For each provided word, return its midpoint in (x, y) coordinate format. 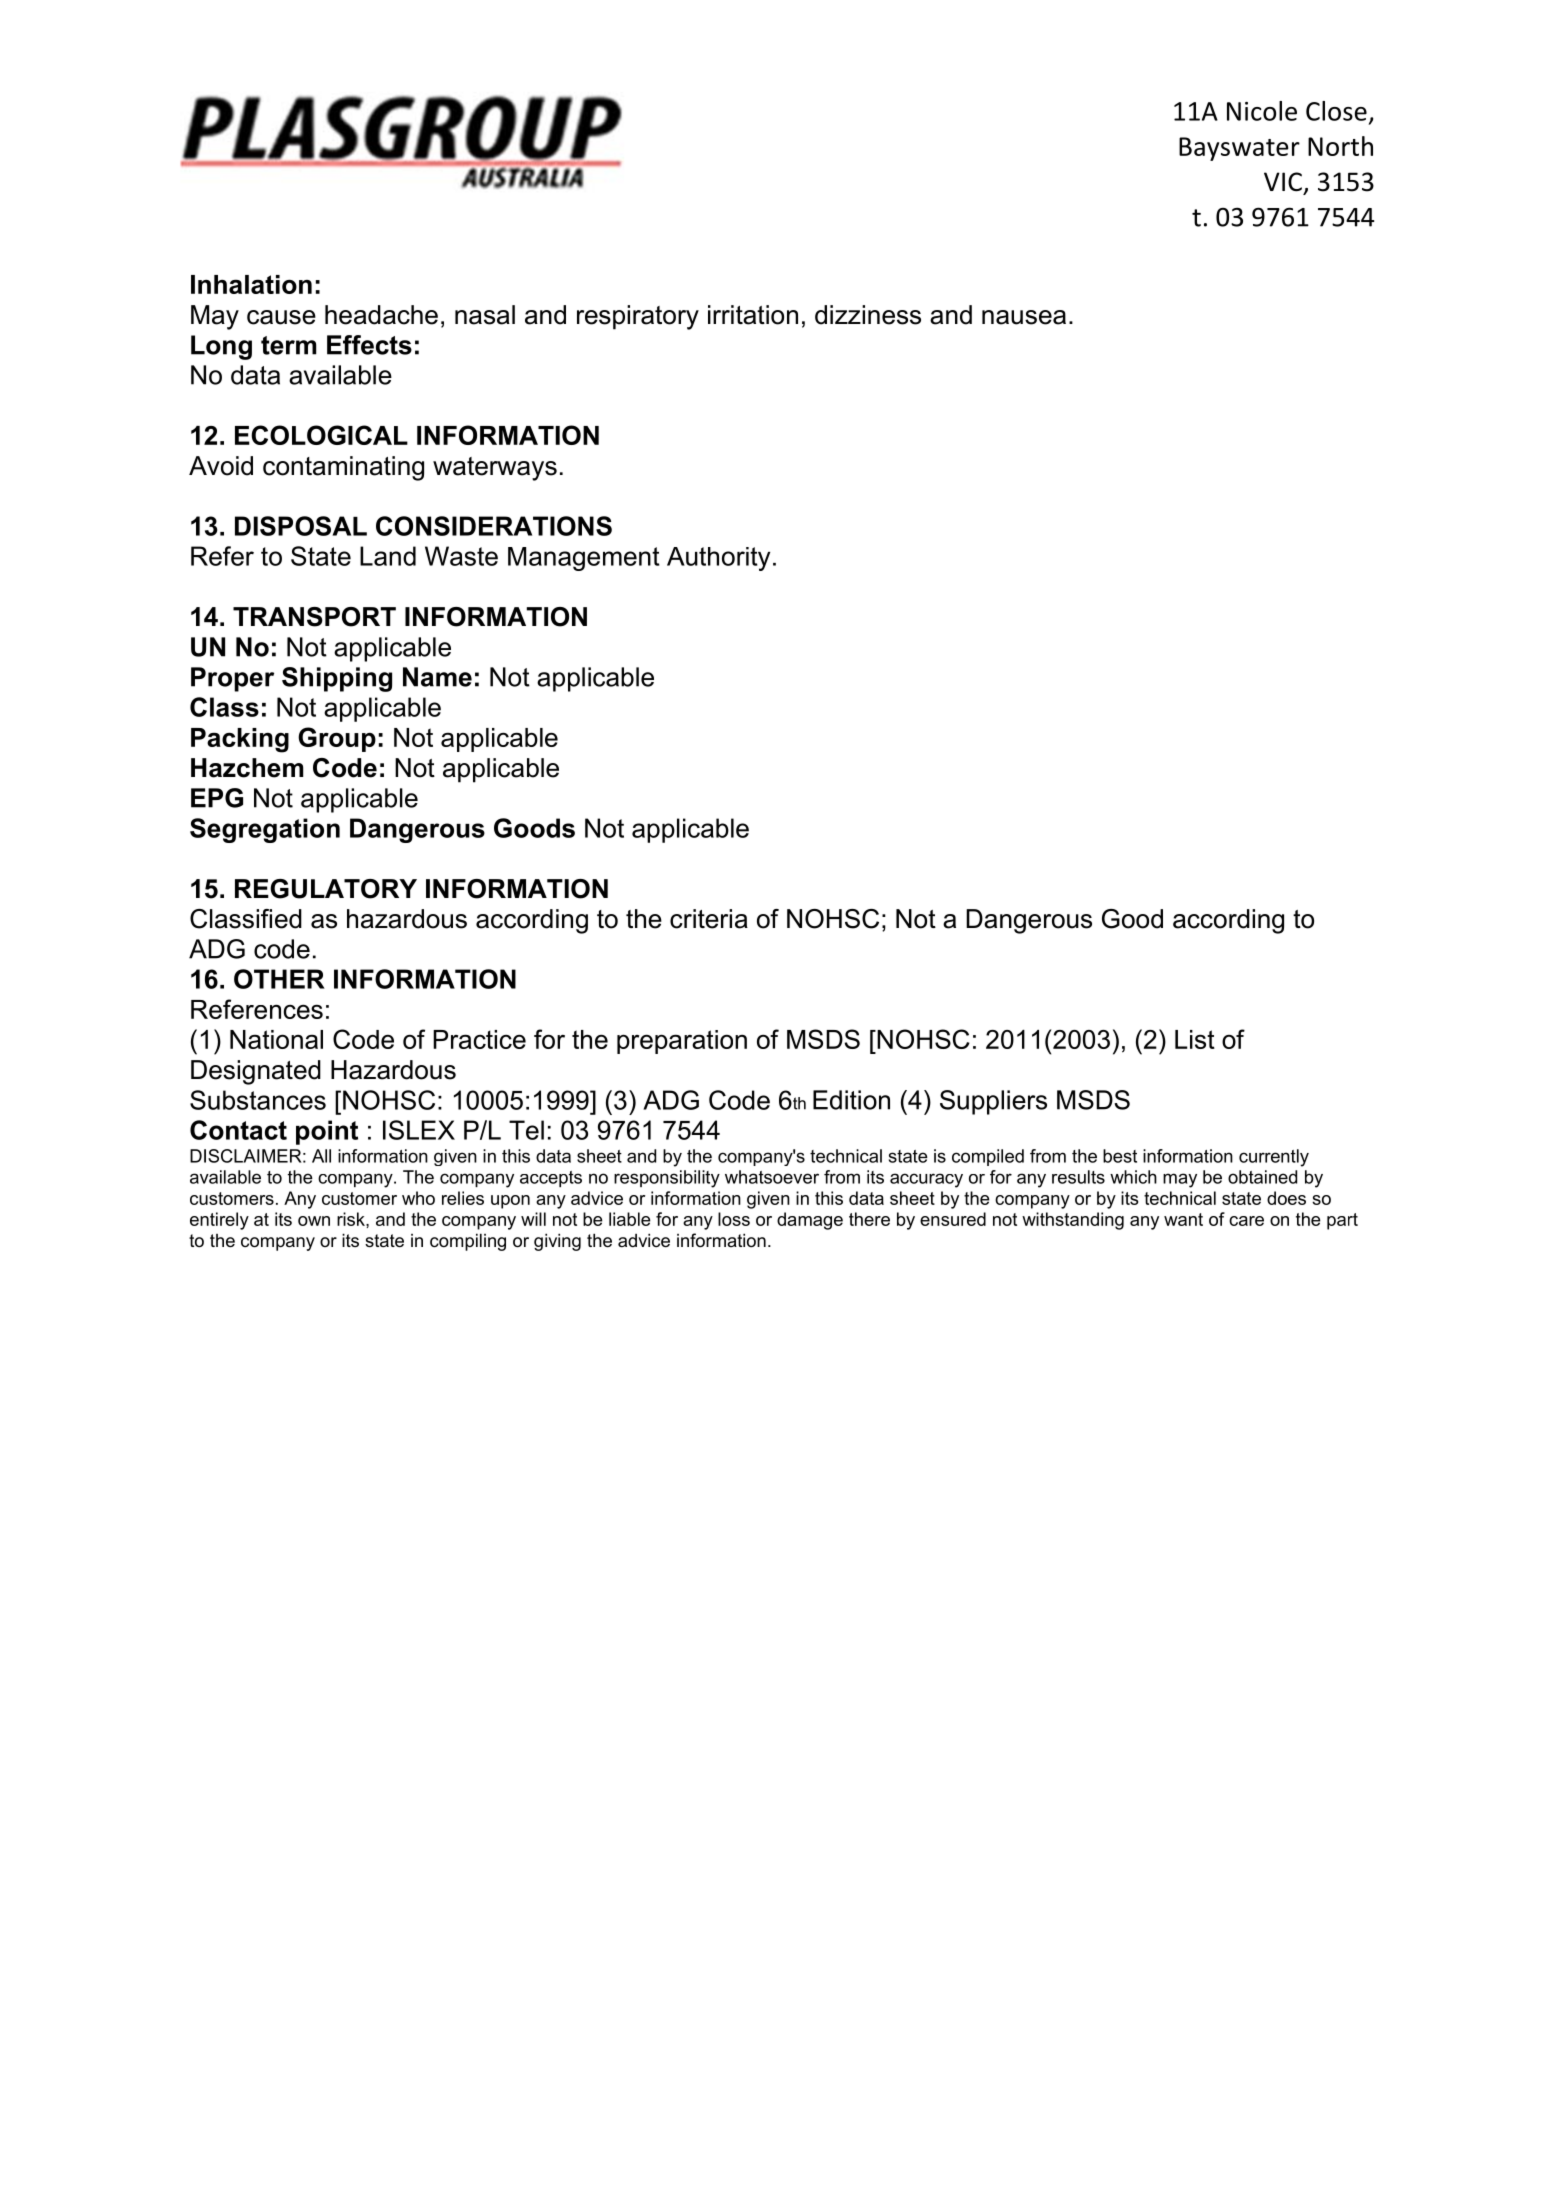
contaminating (343, 468)
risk (352, 1219)
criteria (709, 919)
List (1195, 1039)
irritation (753, 315)
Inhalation (251, 284)
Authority (718, 559)
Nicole (1262, 111)
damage (810, 1221)
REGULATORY (326, 889)
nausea (1024, 317)
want (1183, 1219)
